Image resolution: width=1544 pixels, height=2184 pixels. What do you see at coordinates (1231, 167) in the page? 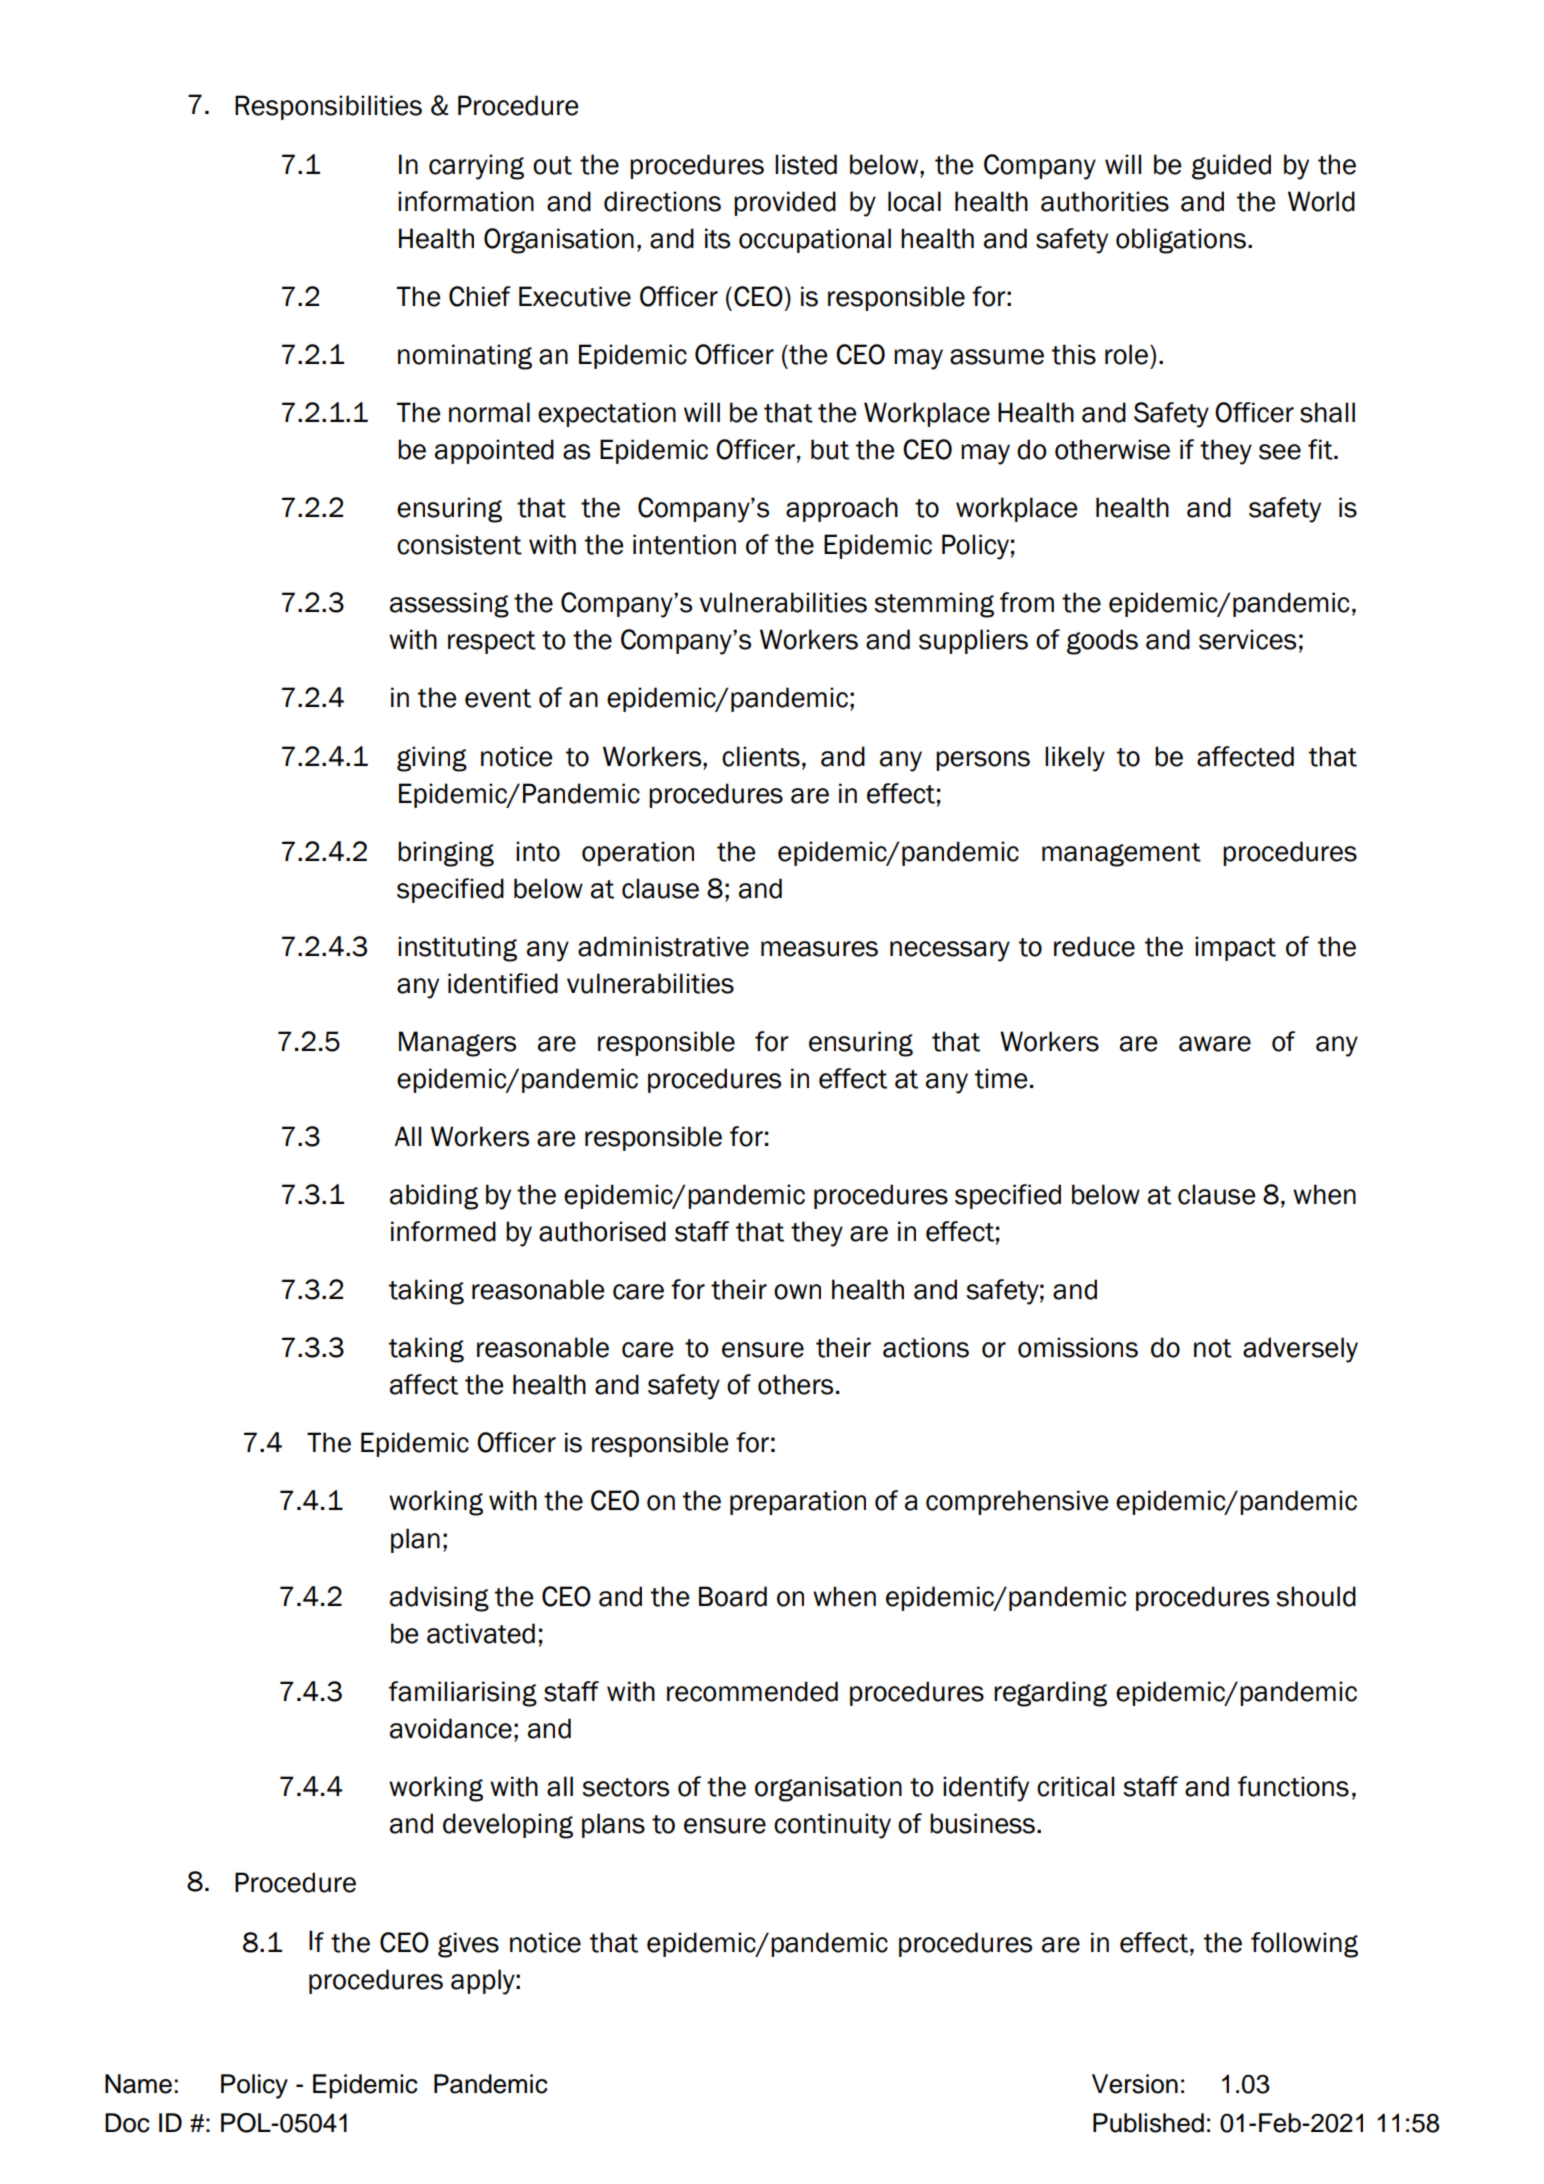
I see `guided` at bounding box center [1231, 167].
